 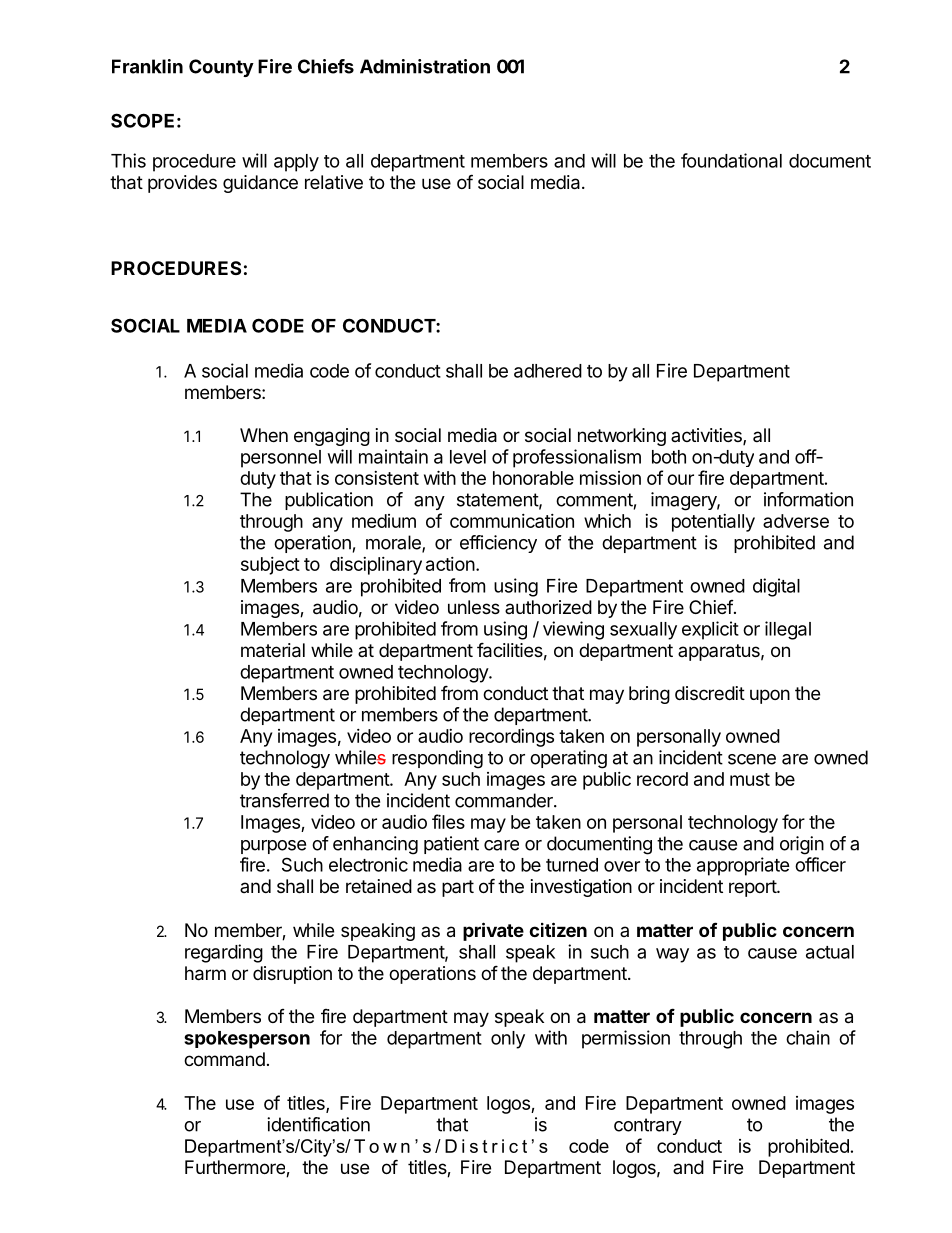 I want to click on only, so click(x=508, y=1040).
